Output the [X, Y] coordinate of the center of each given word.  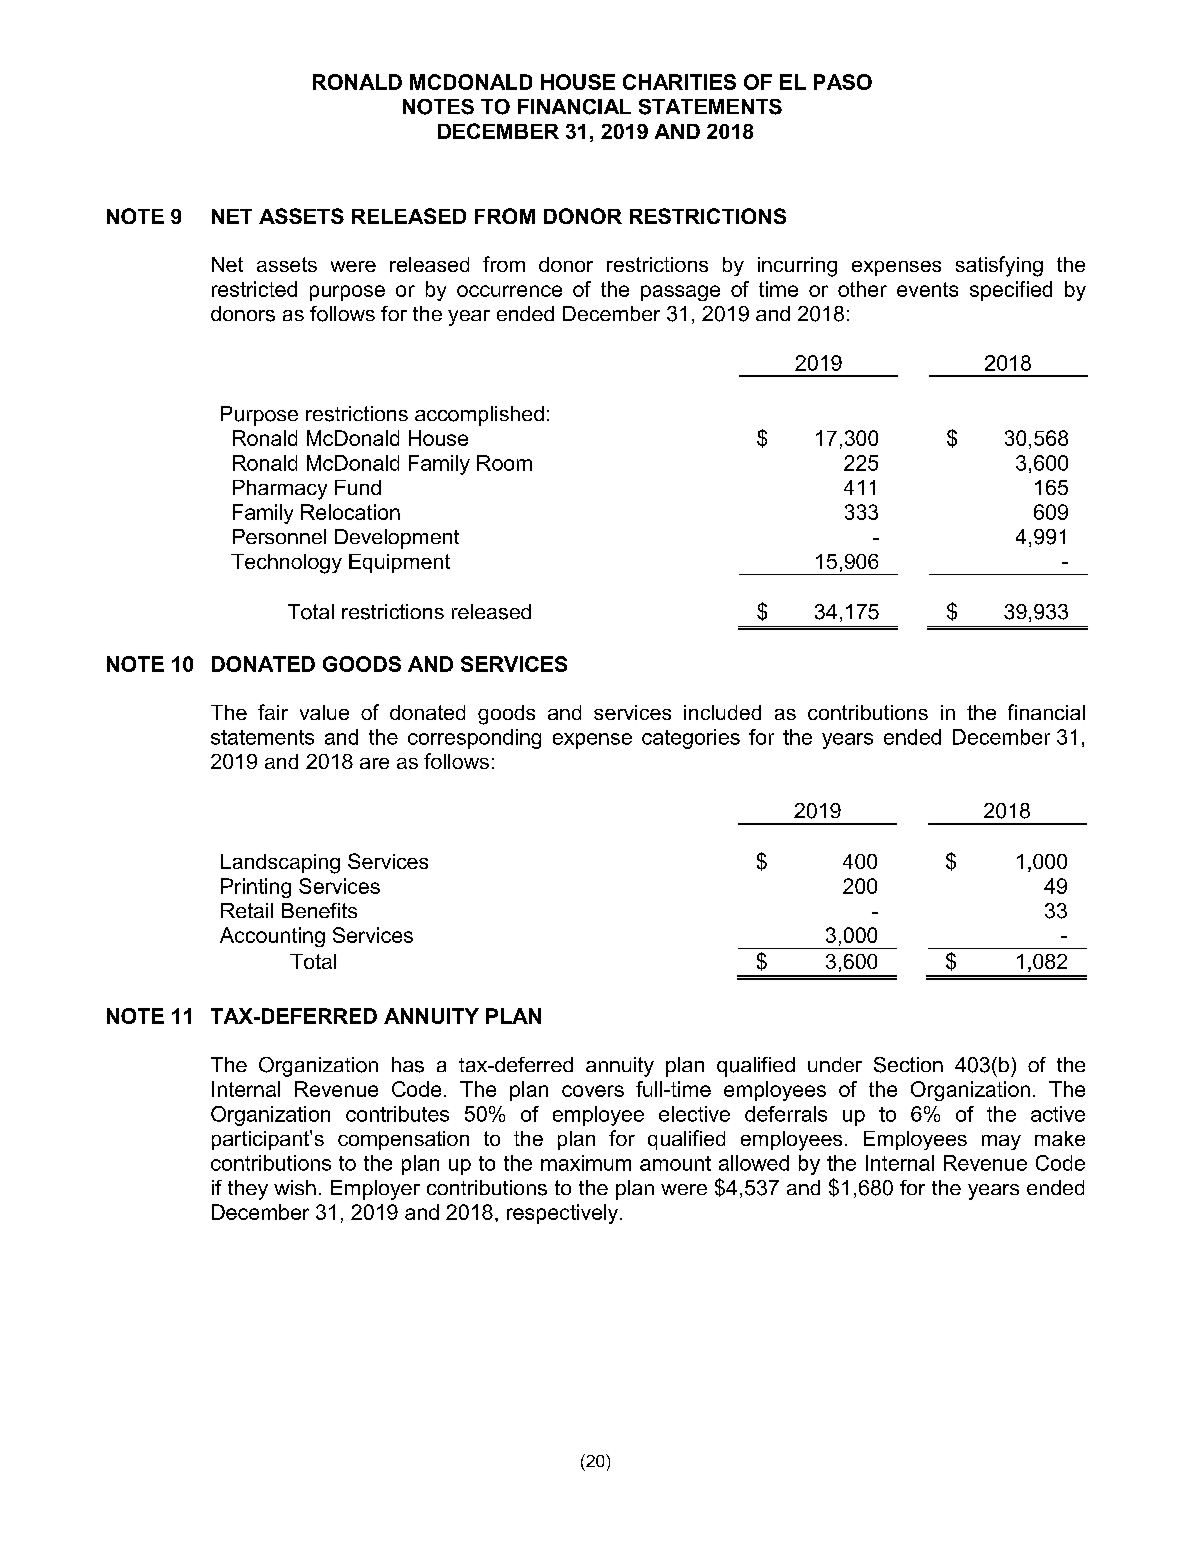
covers [593, 1091]
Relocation [350, 512]
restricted [254, 289]
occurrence [509, 291]
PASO [843, 82]
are [374, 763]
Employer [375, 1190]
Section [908, 1065]
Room [504, 463]
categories [691, 739]
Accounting [272, 937]
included [722, 712]
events [927, 289]
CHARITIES [679, 82]
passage [680, 293]
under [835, 1064]
